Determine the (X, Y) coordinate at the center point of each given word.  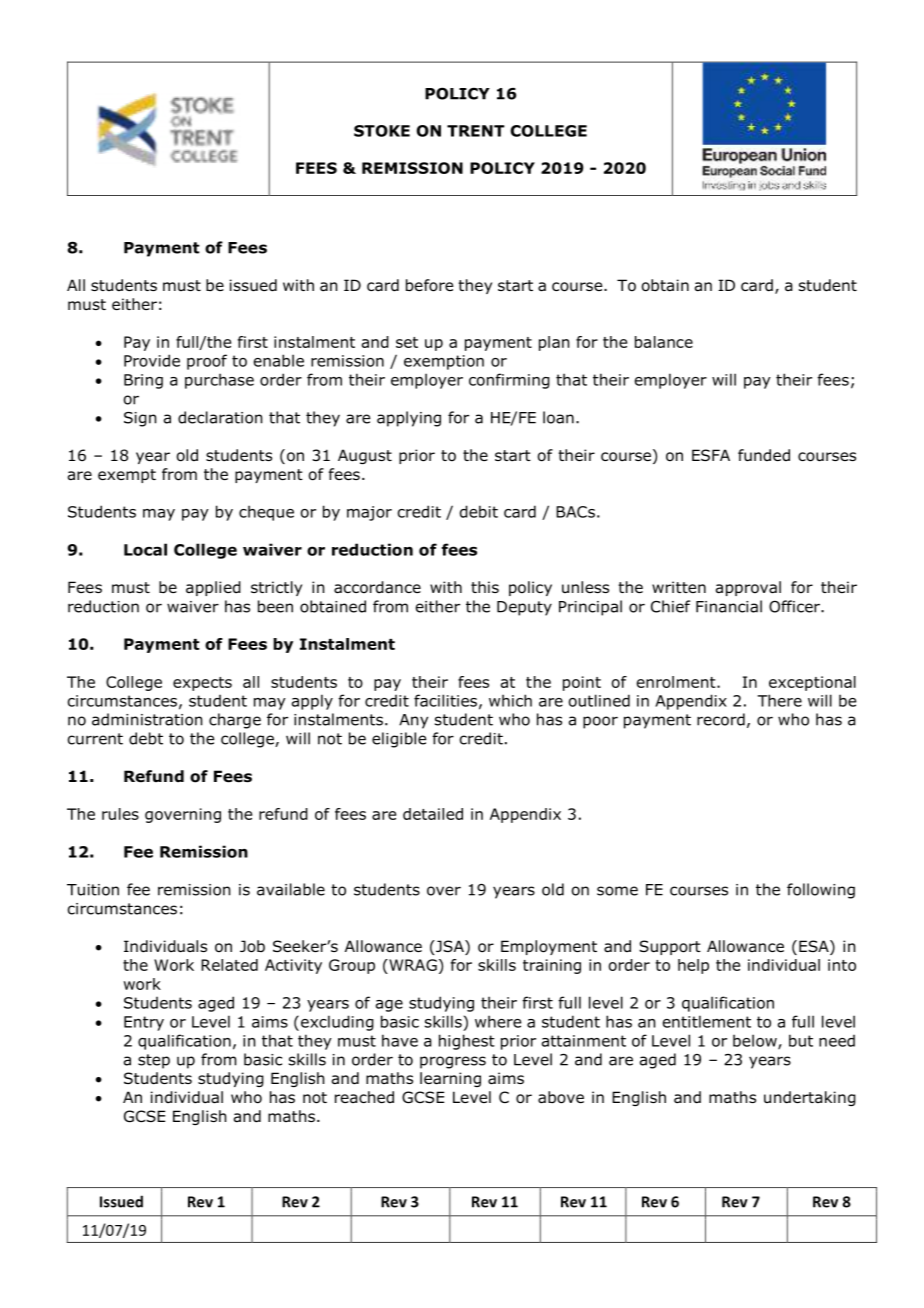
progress (453, 1062)
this (485, 587)
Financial (729, 606)
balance (664, 342)
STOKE (382, 131)
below (756, 1041)
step (154, 1061)
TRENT (476, 131)
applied (213, 588)
